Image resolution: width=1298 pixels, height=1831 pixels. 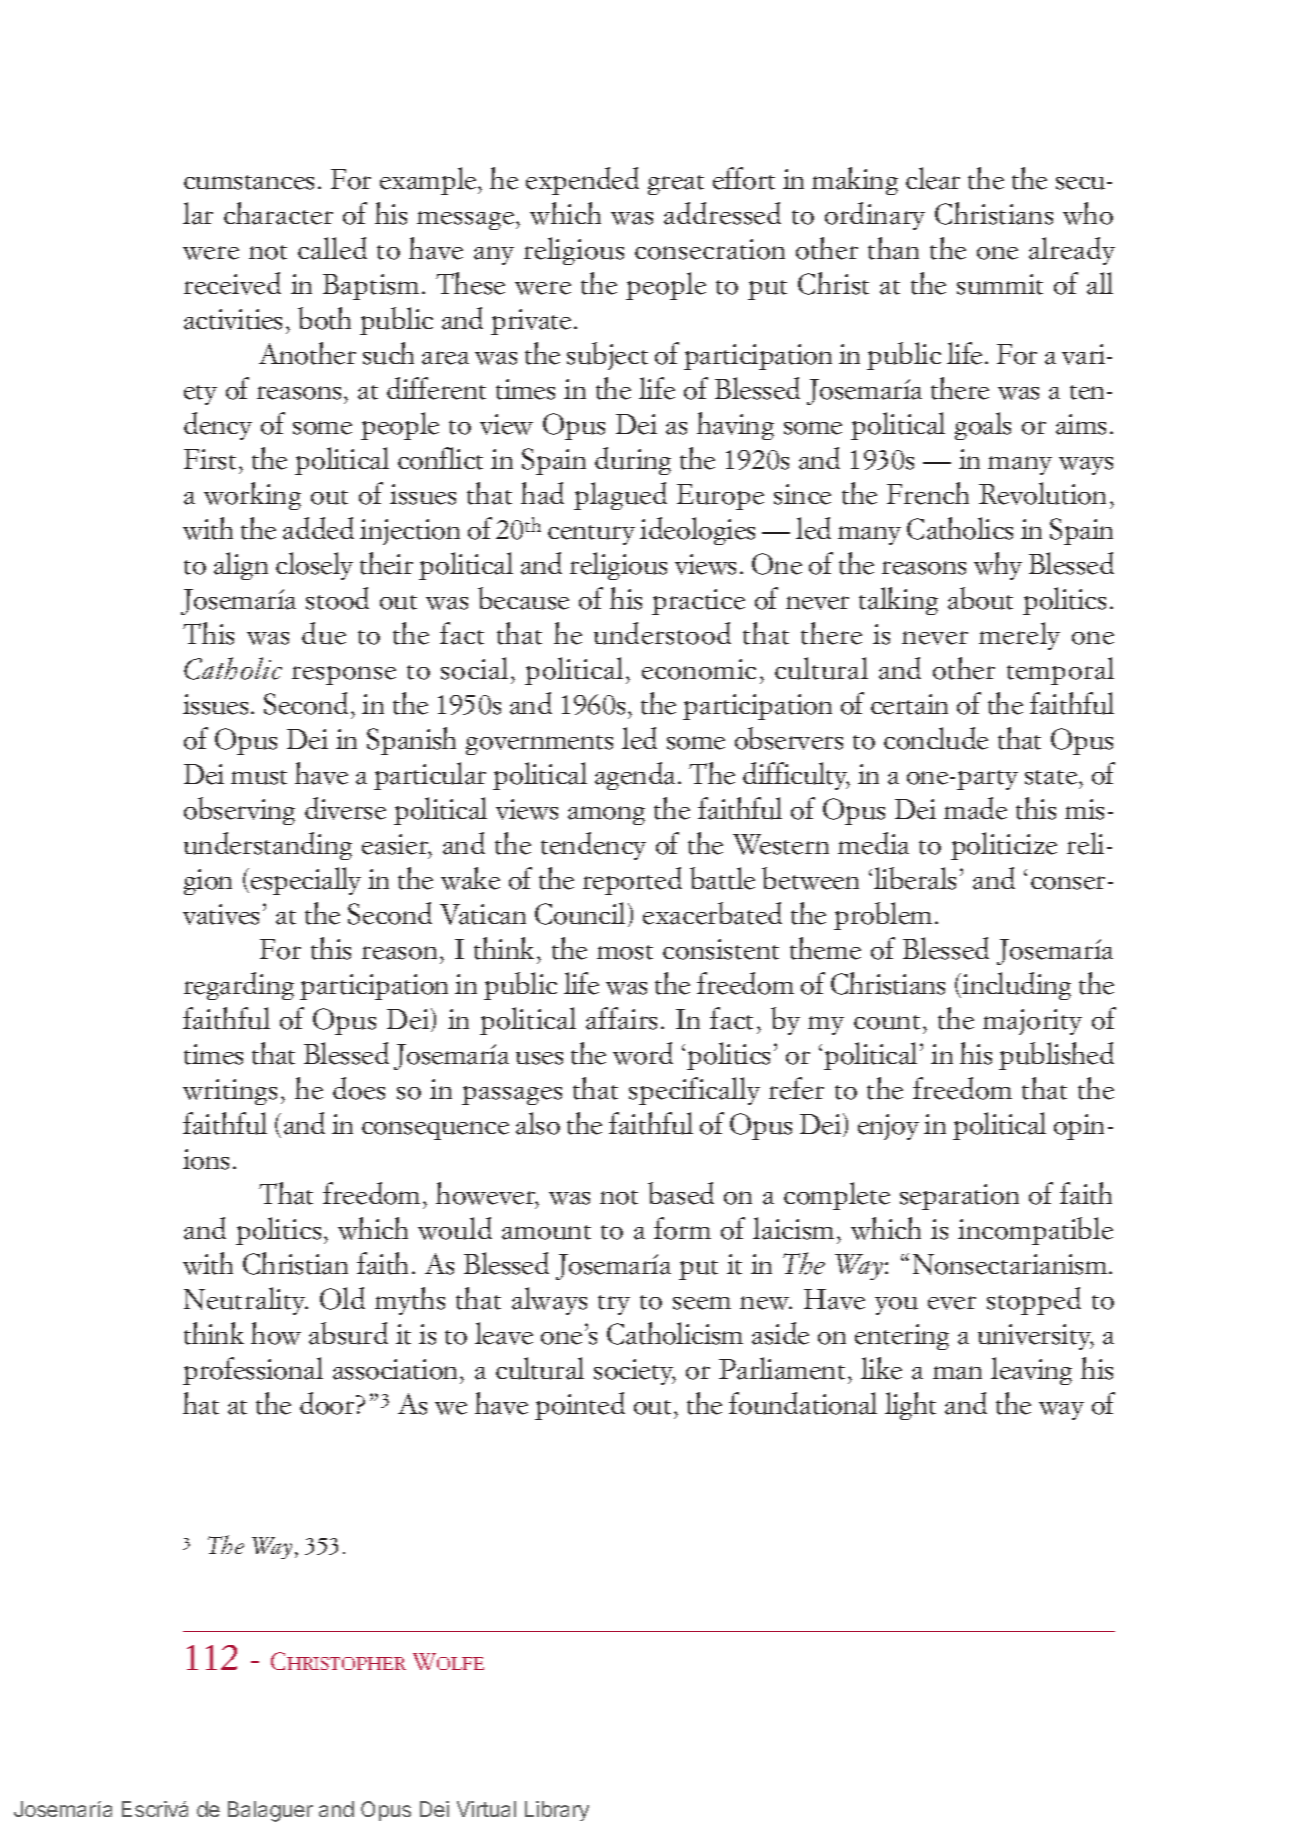 What do you see at coordinates (557, 1811) in the screenshot?
I see `Library` at bounding box center [557, 1811].
